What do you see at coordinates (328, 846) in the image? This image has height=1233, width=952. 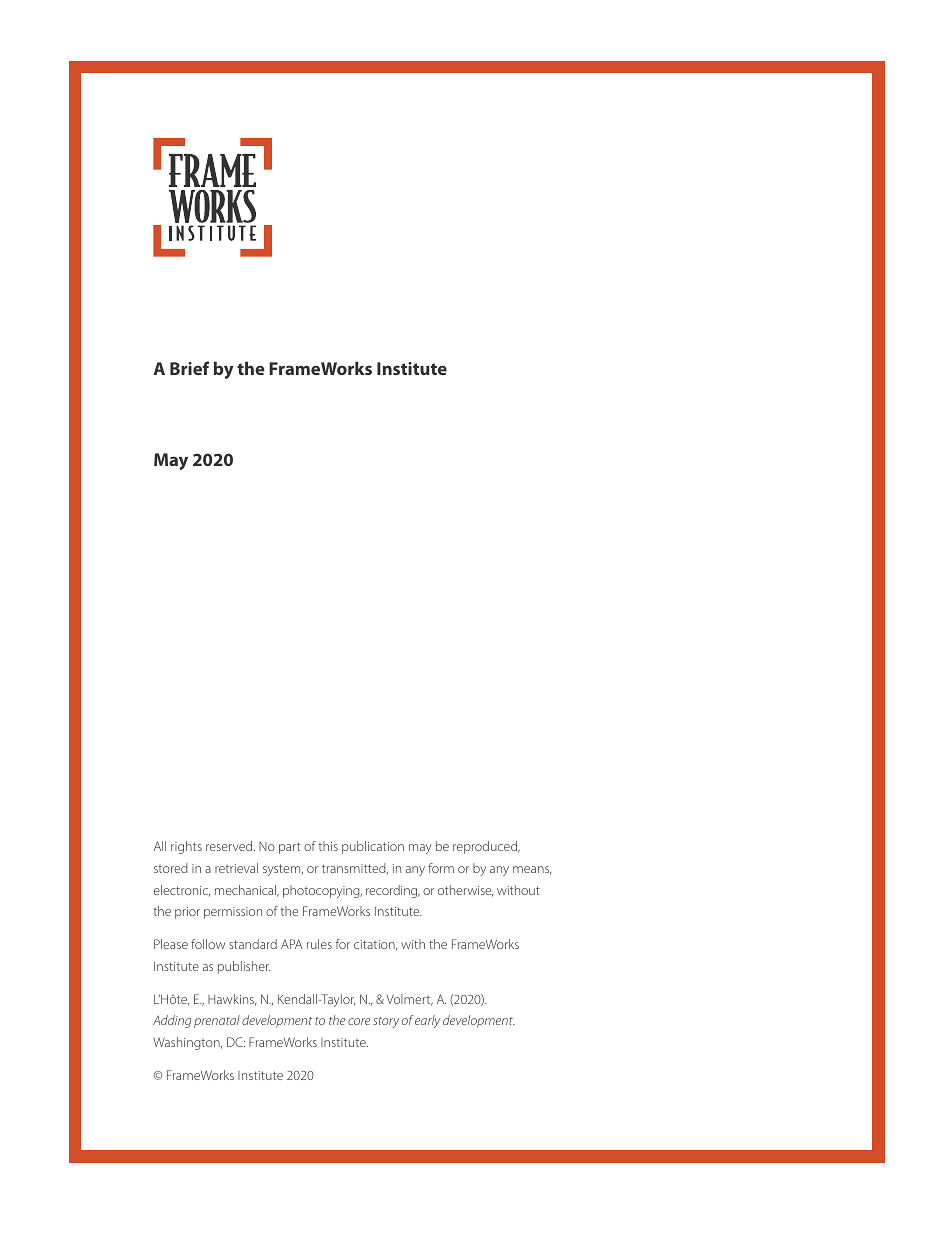 I see `this` at bounding box center [328, 846].
